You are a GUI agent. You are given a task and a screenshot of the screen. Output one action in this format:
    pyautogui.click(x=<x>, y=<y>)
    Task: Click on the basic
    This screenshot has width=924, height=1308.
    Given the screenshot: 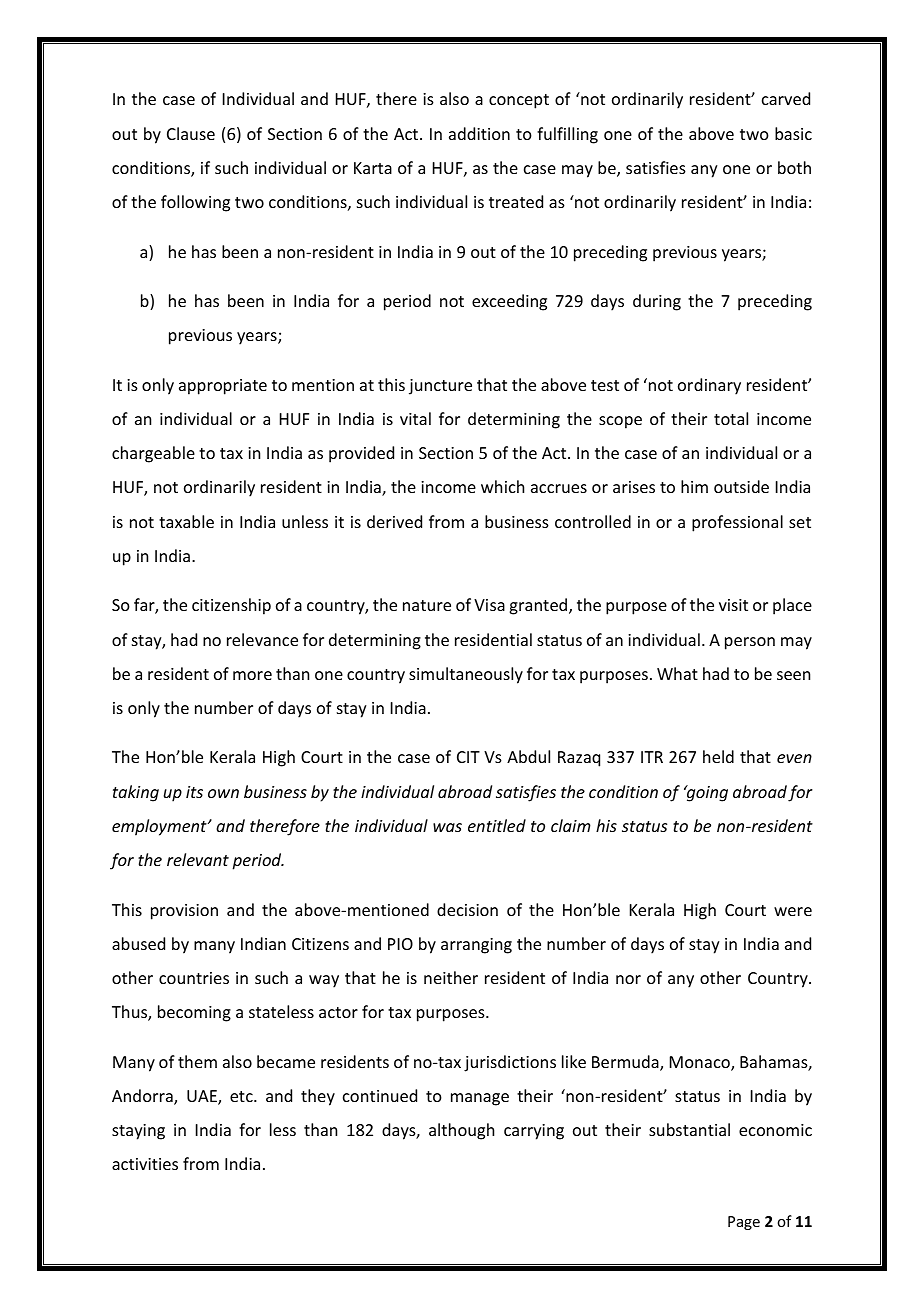 What is the action you would take?
    pyautogui.click(x=793, y=133)
